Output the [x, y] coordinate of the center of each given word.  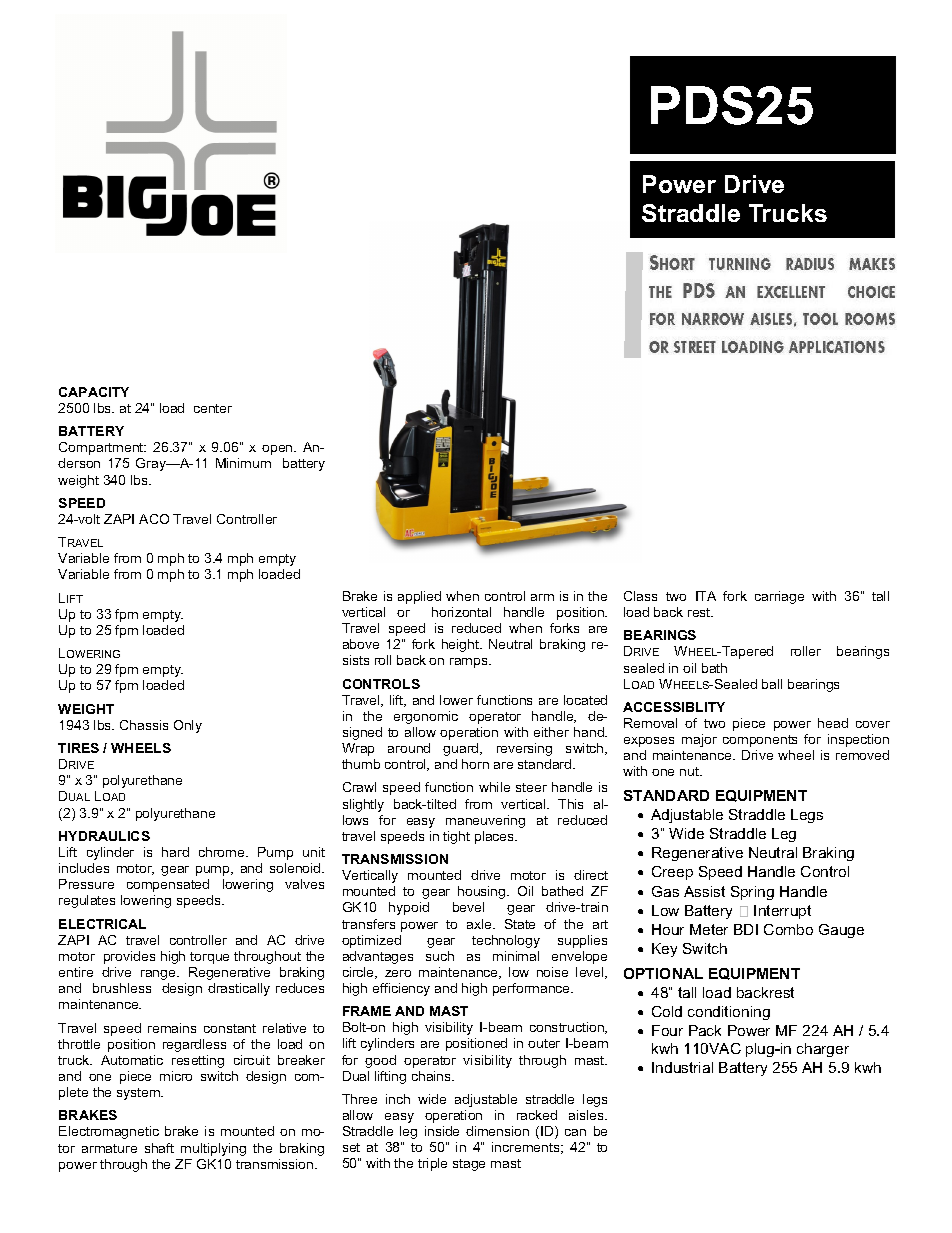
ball [772, 684]
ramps [470, 663]
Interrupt [782, 912]
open [278, 450]
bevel [468, 907]
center [213, 408]
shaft [159, 1148]
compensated [168, 885]
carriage [779, 597]
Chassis [144, 725]
